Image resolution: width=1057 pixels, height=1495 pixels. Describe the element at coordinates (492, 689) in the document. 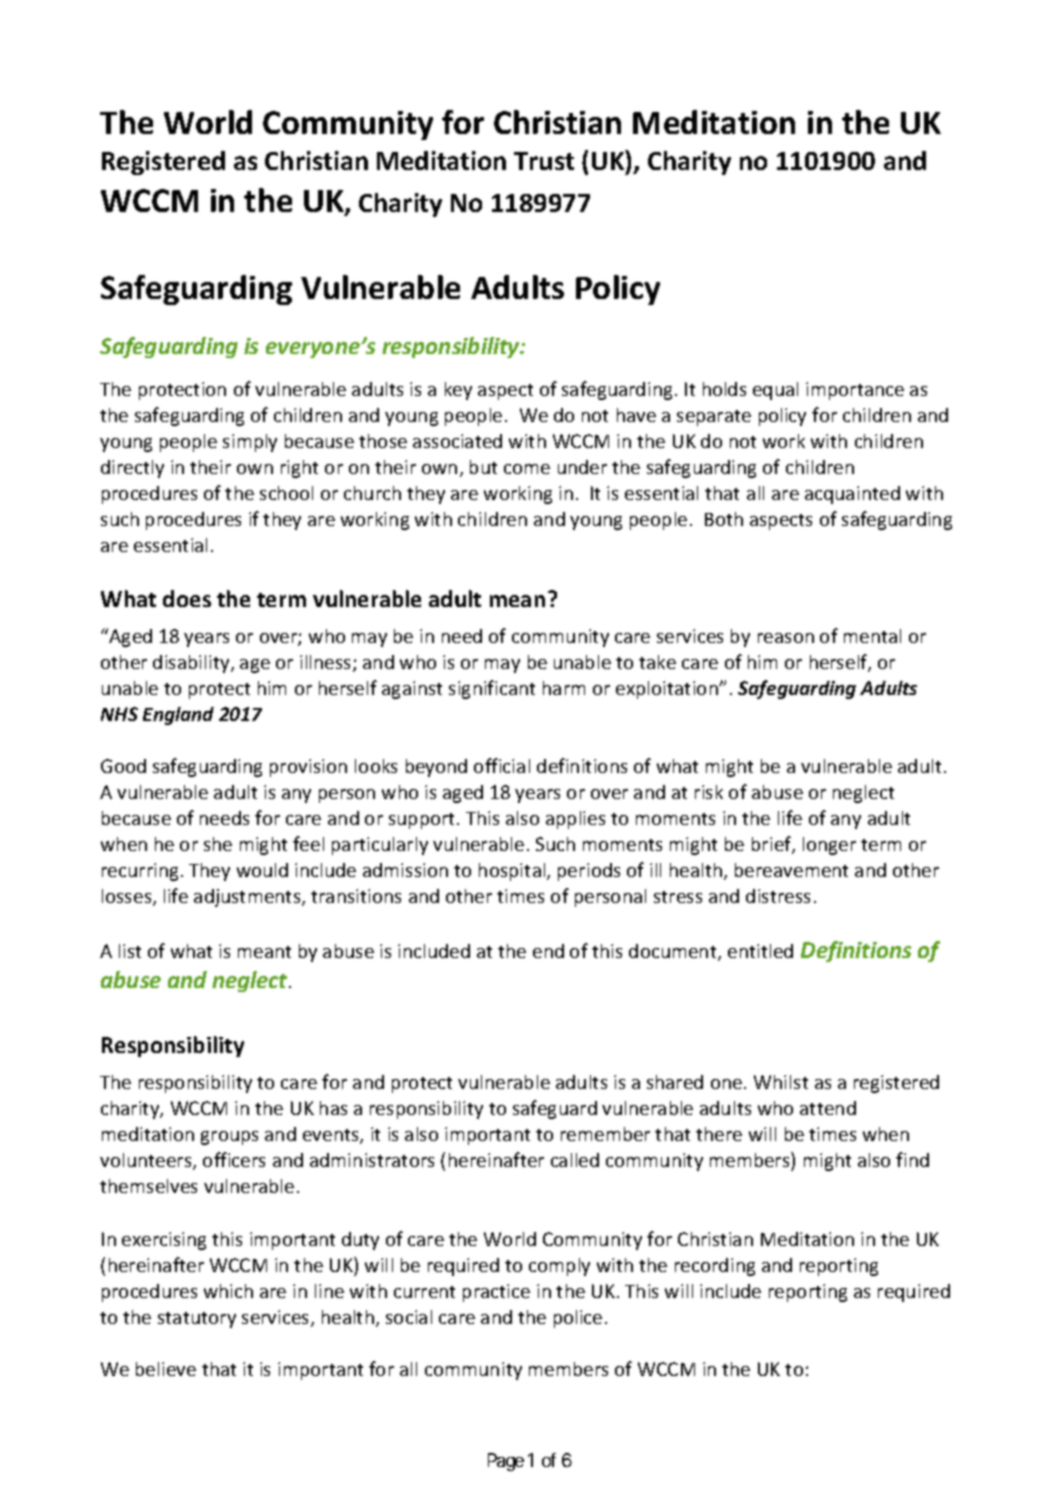

I see `significant` at that location.
